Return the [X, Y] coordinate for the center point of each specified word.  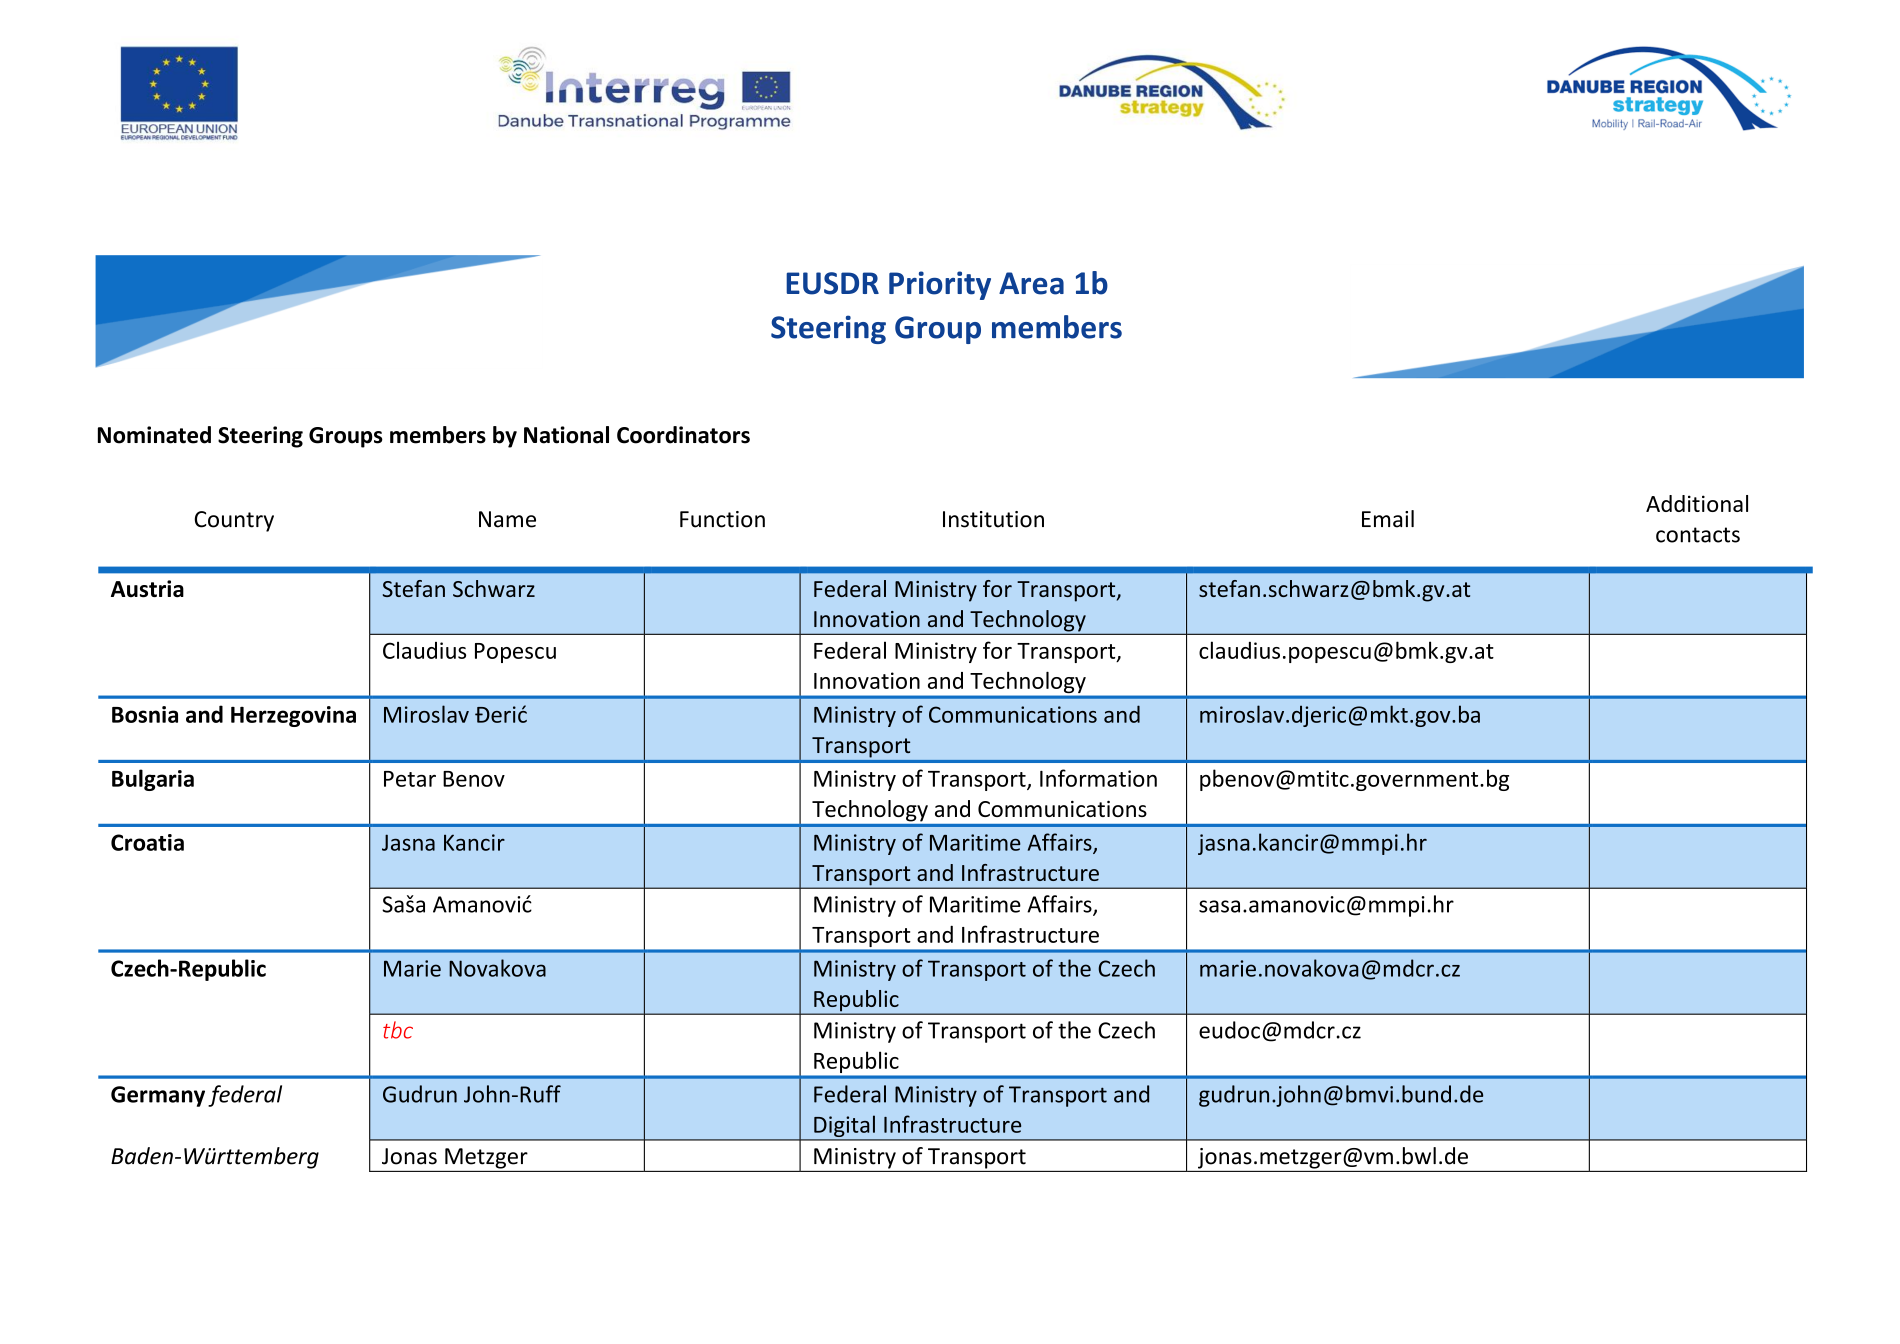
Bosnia [145, 714]
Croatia [147, 842]
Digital [844, 1127]
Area [1031, 283]
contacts [1698, 535]
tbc [398, 1030]
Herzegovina [293, 716]
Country [234, 521]
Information [1098, 778]
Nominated [154, 435]
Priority [940, 285]
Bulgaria [153, 780]
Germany [158, 1096]
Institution [993, 519]
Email [1388, 519]
